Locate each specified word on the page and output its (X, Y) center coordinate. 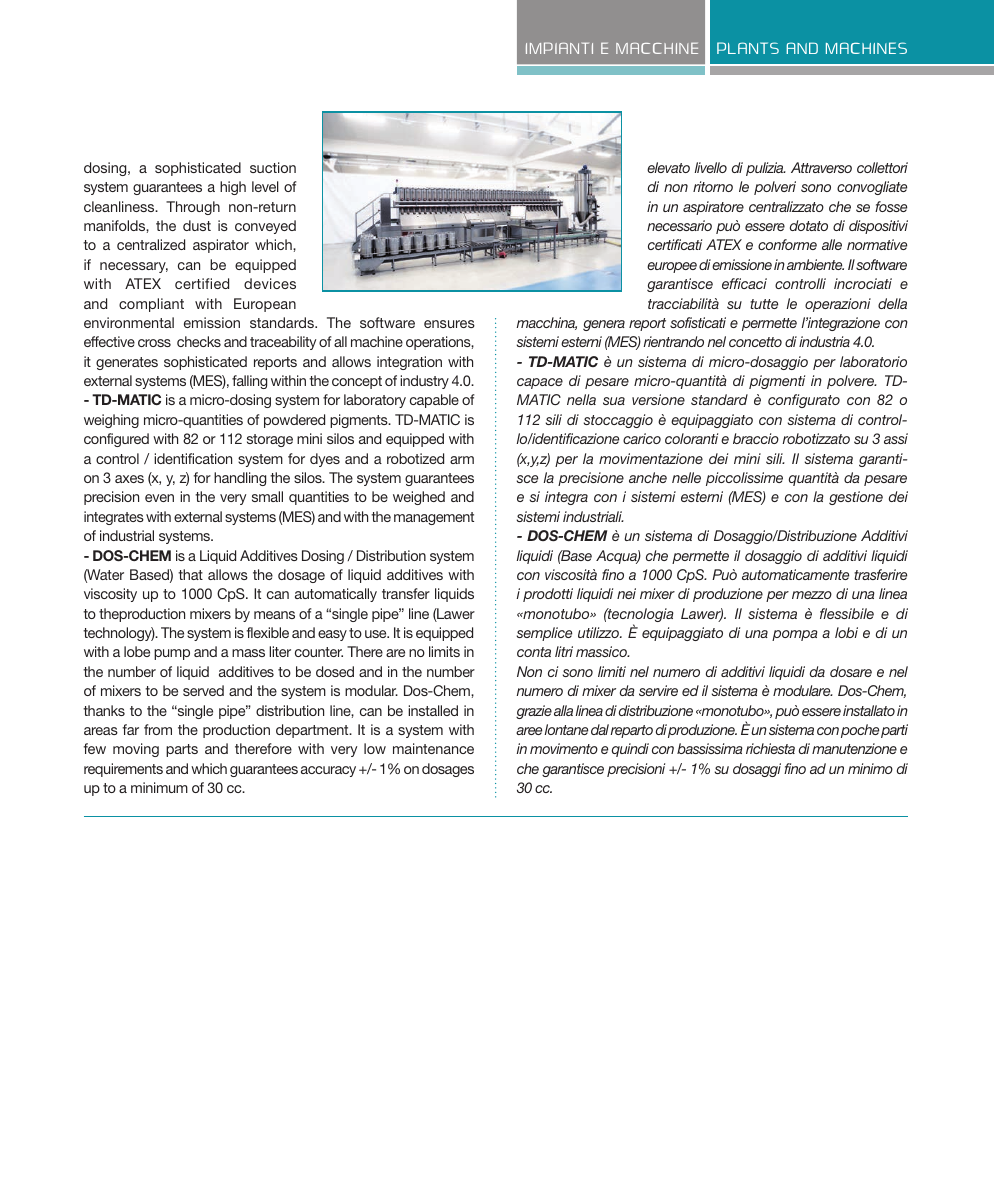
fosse (891, 206)
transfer (406, 593)
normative (877, 244)
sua (614, 401)
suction (273, 167)
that (190, 574)
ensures (449, 324)
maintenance (433, 748)
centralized (151, 244)
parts (182, 750)
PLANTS (748, 48)
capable (434, 401)
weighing (111, 421)
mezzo (812, 595)
